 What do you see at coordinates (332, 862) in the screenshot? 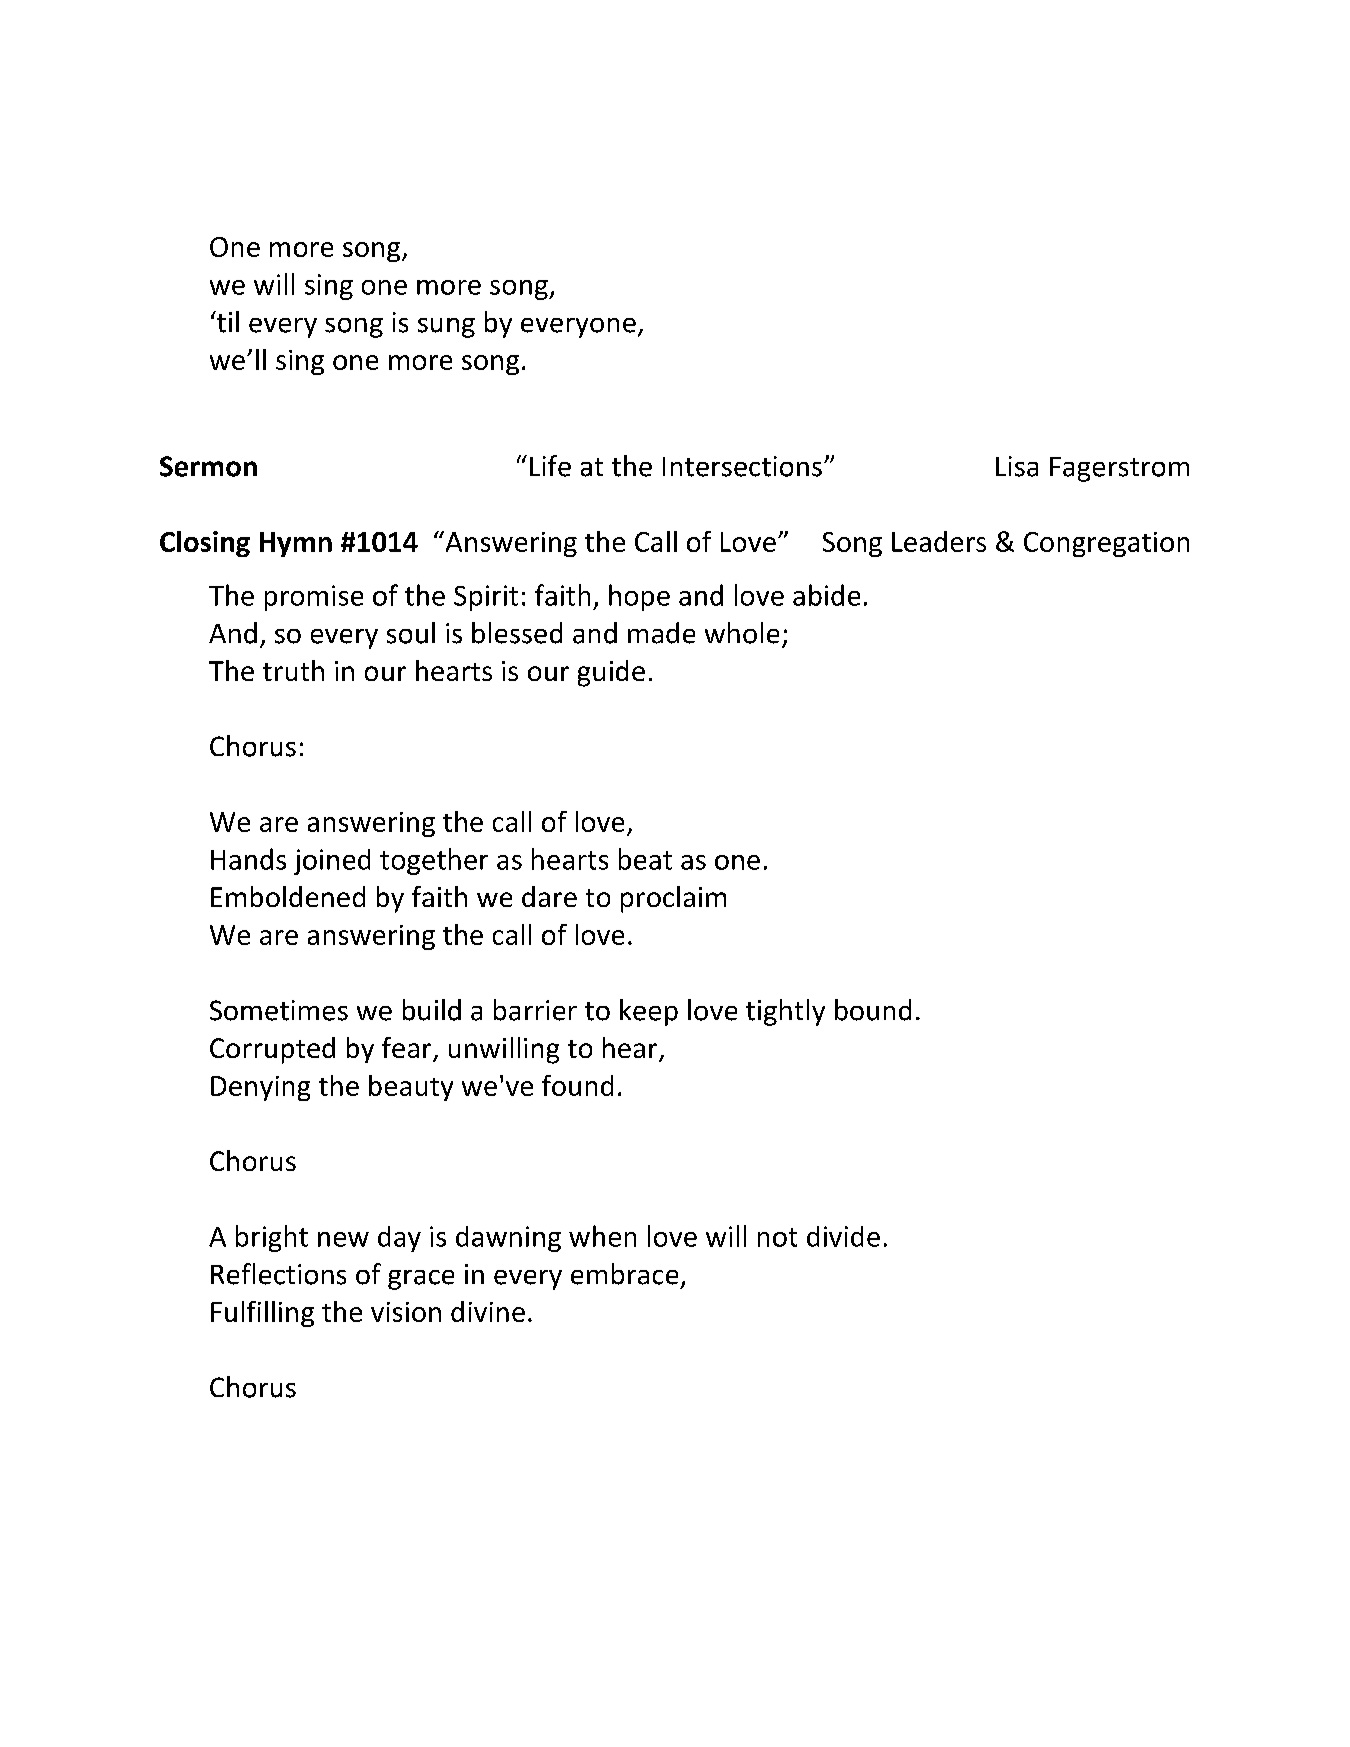
I see `joined` at bounding box center [332, 862].
